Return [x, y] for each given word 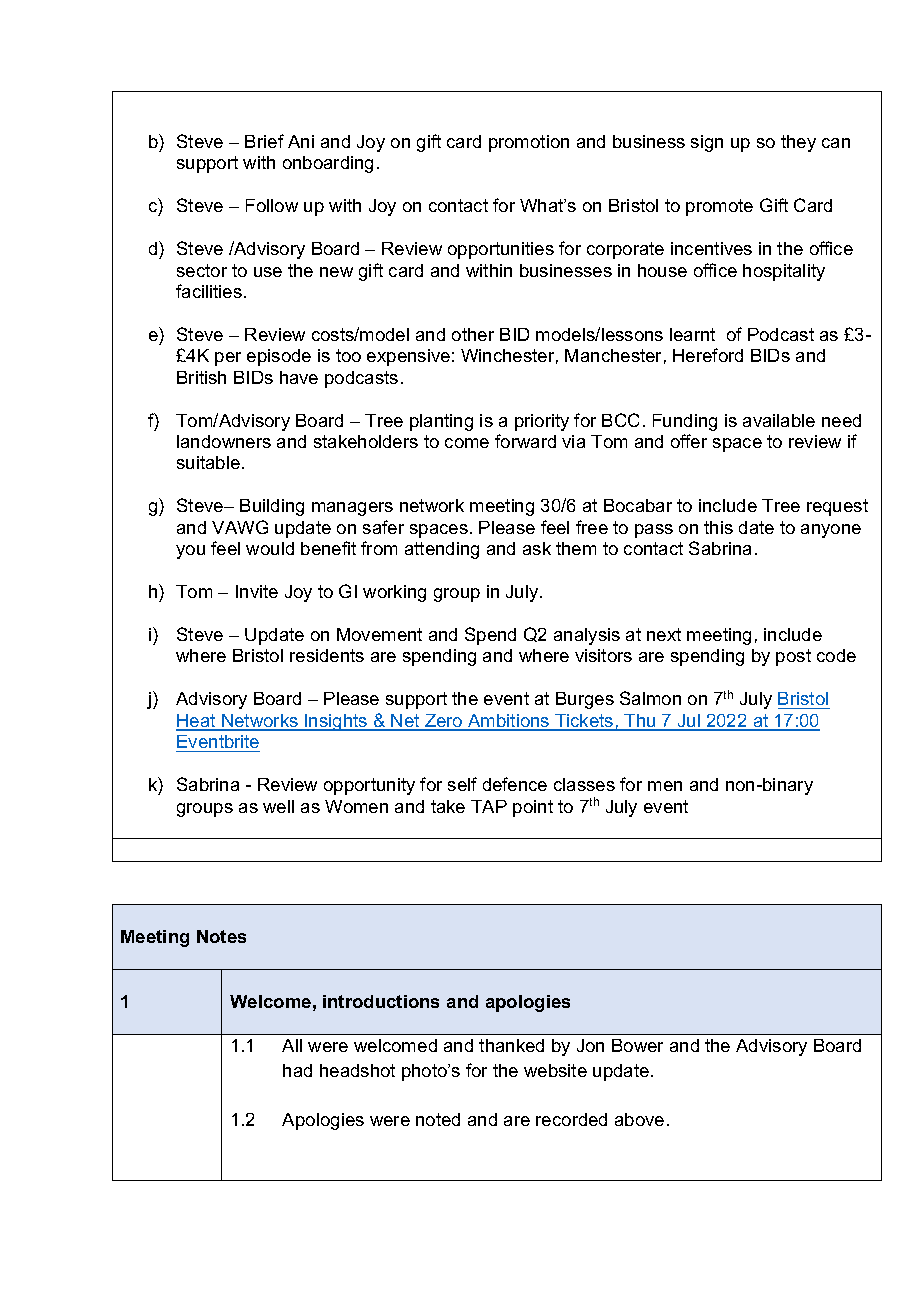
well [278, 806]
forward [525, 441]
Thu [640, 722]
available [779, 420]
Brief [264, 141]
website [555, 1070]
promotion [529, 143]
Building [272, 507]
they [798, 143]
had [297, 1070]
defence [515, 784]
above [639, 1119]
